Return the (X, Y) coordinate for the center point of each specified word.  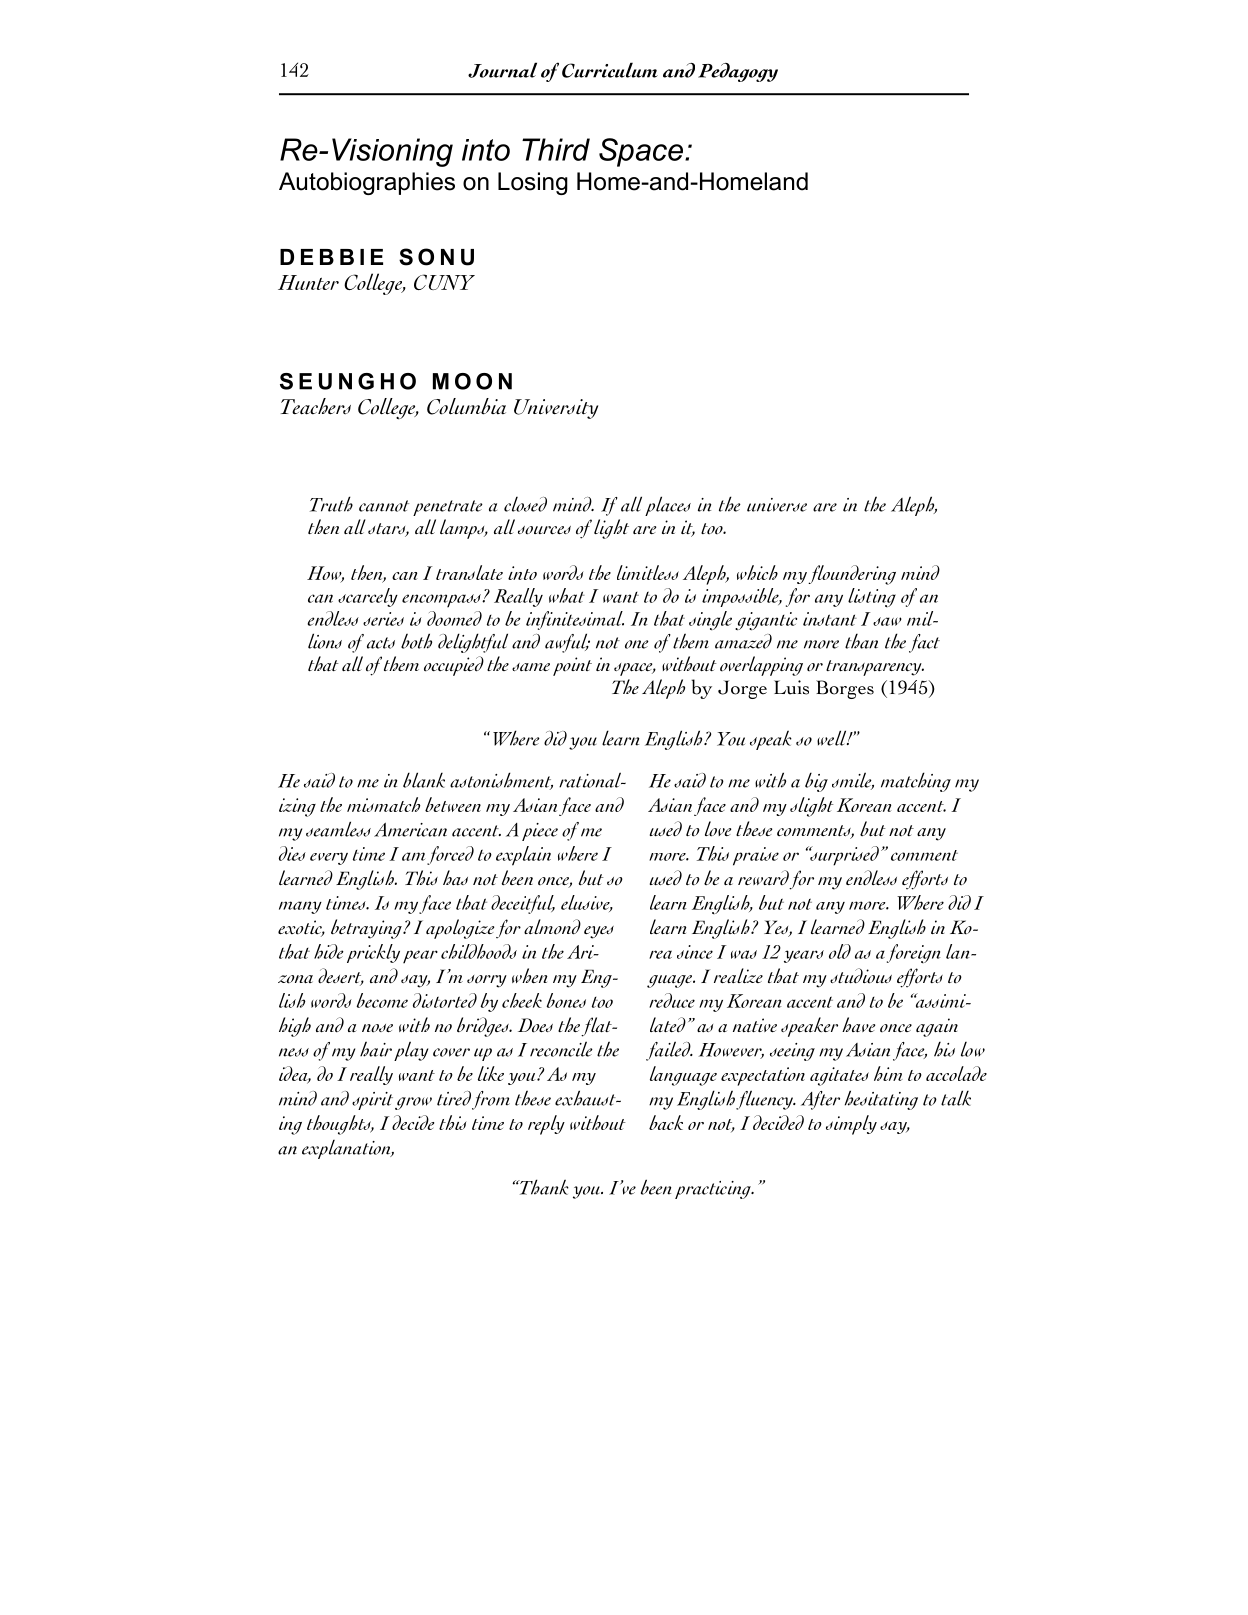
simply (851, 1125)
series (383, 619)
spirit (372, 1101)
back (666, 1122)
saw (887, 621)
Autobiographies (367, 183)
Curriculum (610, 70)
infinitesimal (575, 620)
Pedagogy (738, 72)
